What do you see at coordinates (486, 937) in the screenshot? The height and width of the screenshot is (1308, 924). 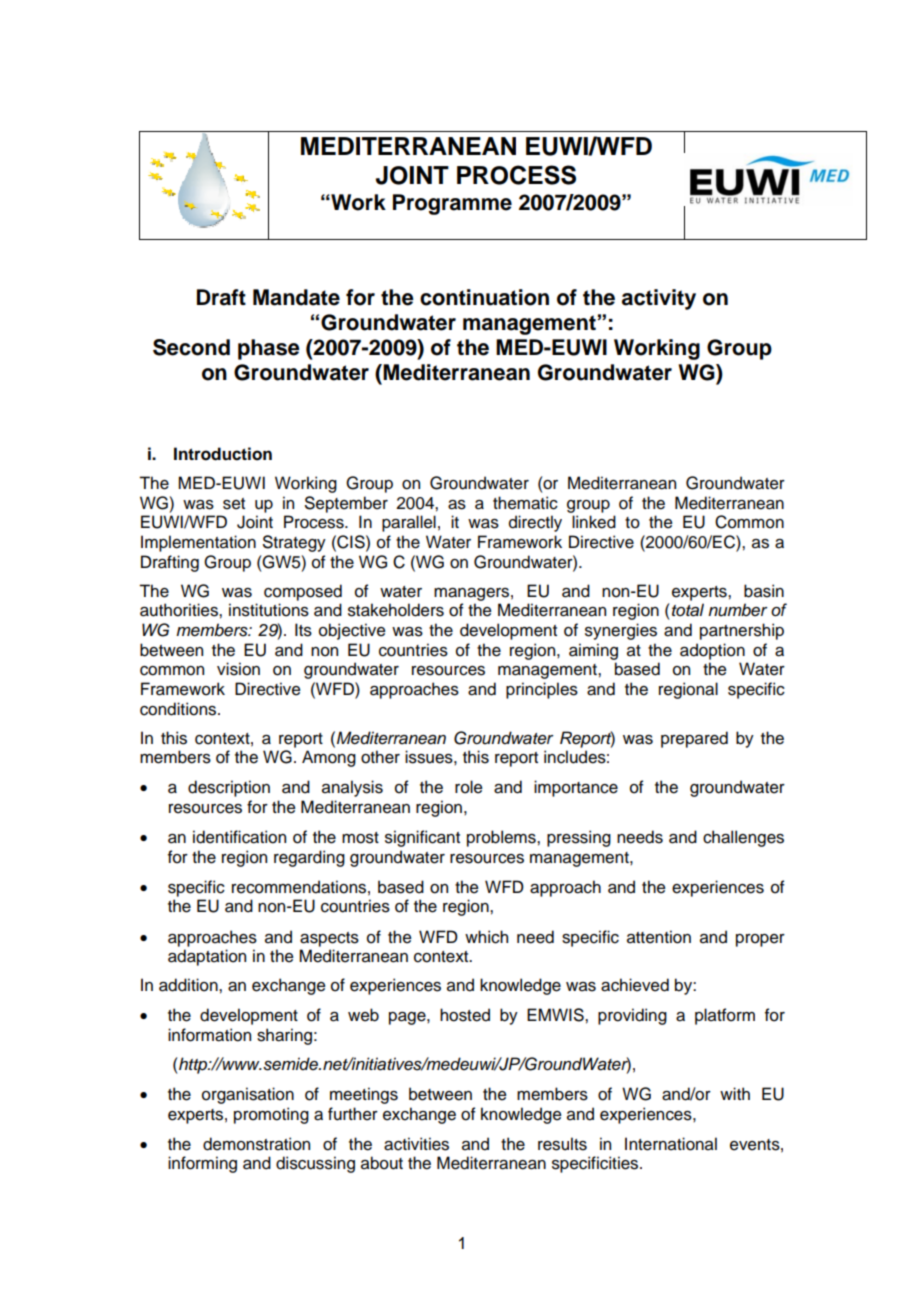 I see `which` at bounding box center [486, 937].
